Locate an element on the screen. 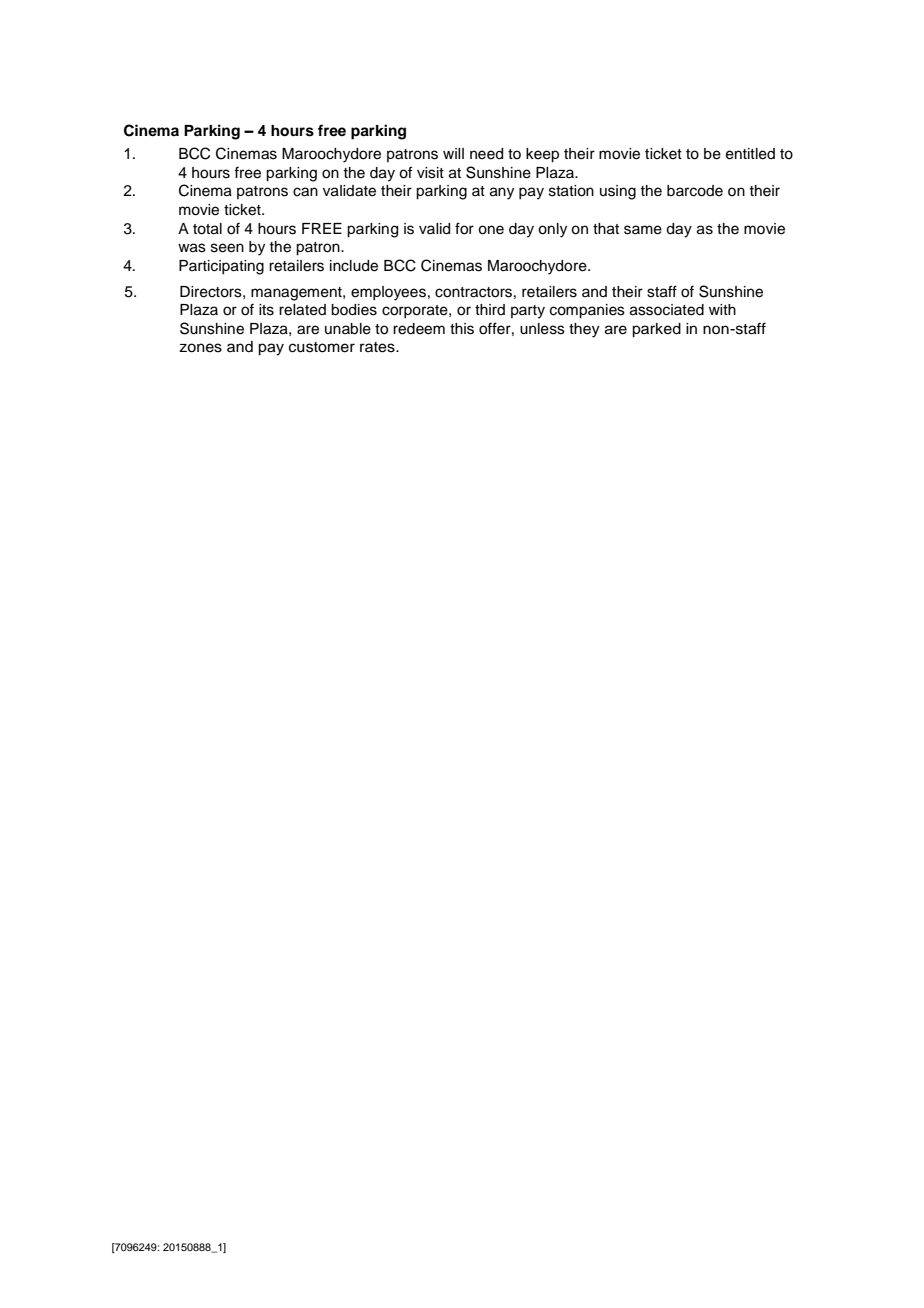  for is located at coordinates (464, 228).
